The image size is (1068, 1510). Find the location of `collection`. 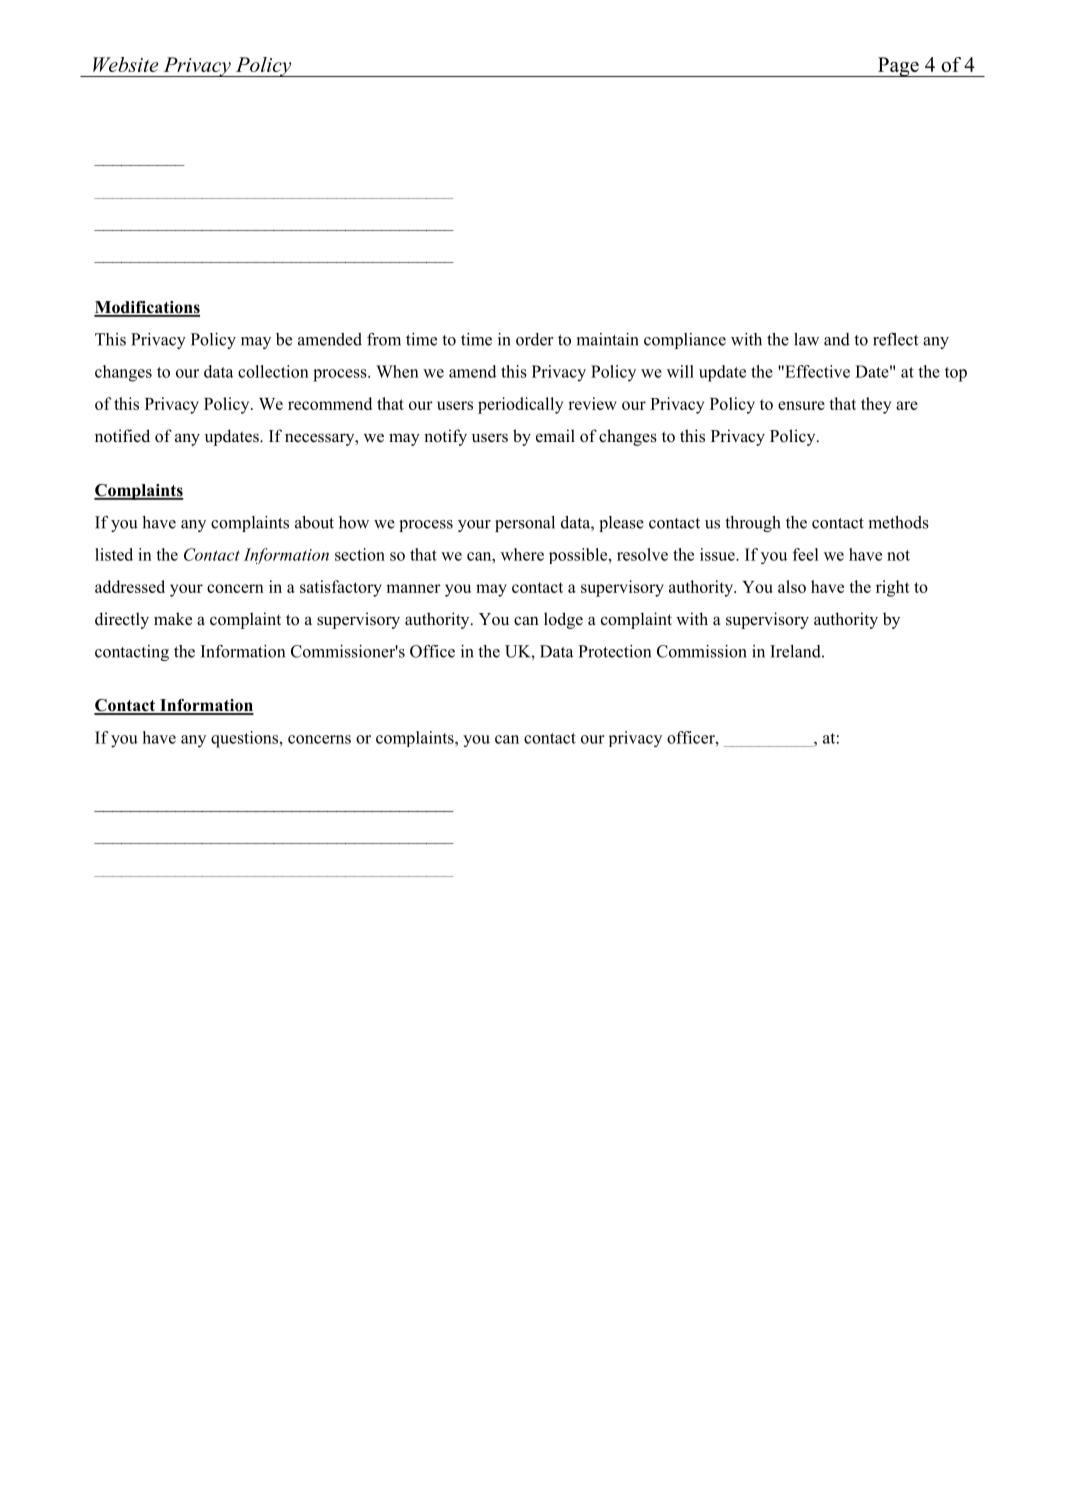

collection is located at coordinates (273, 371).
